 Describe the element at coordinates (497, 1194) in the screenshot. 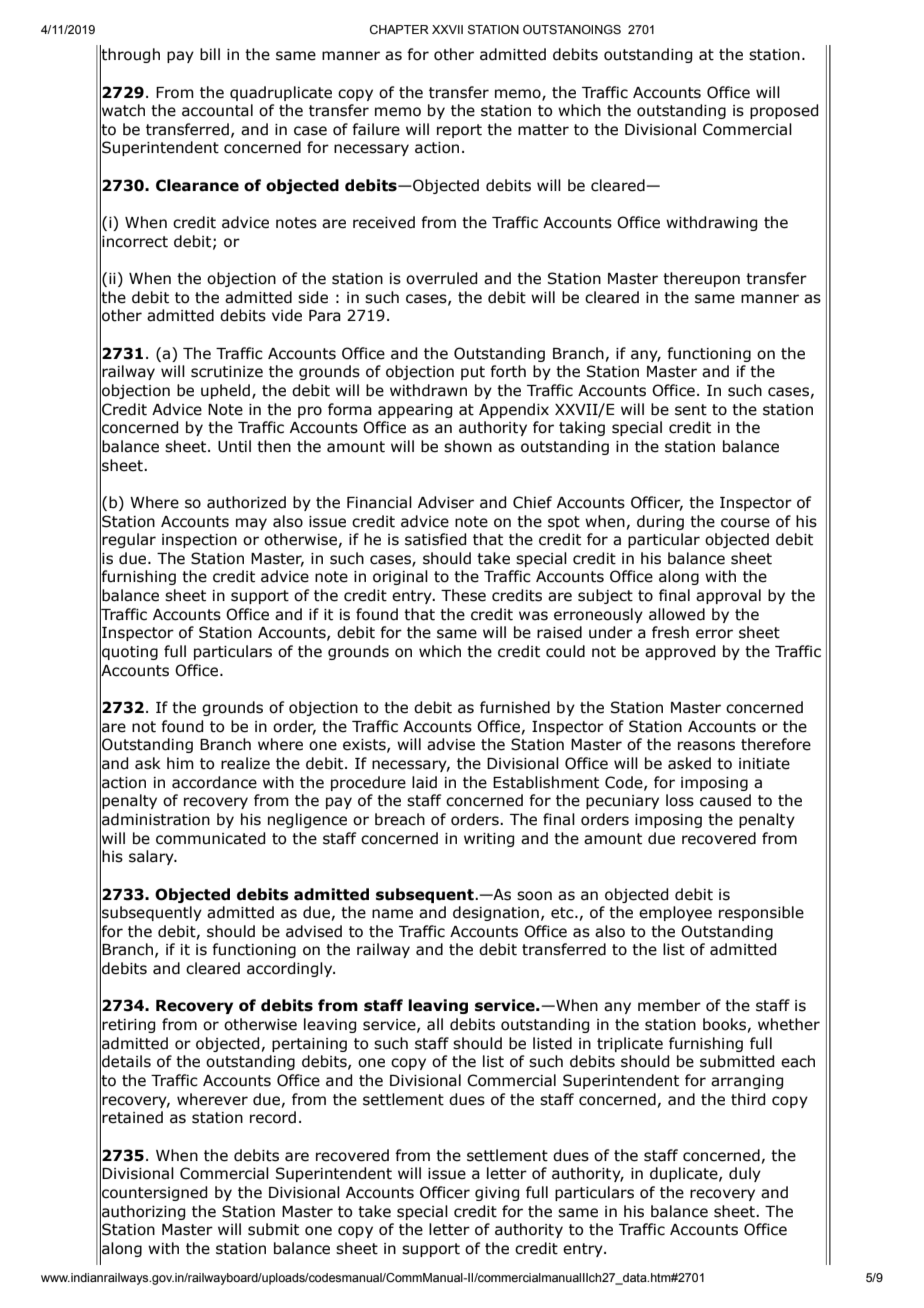

I see `giving` at that location.
